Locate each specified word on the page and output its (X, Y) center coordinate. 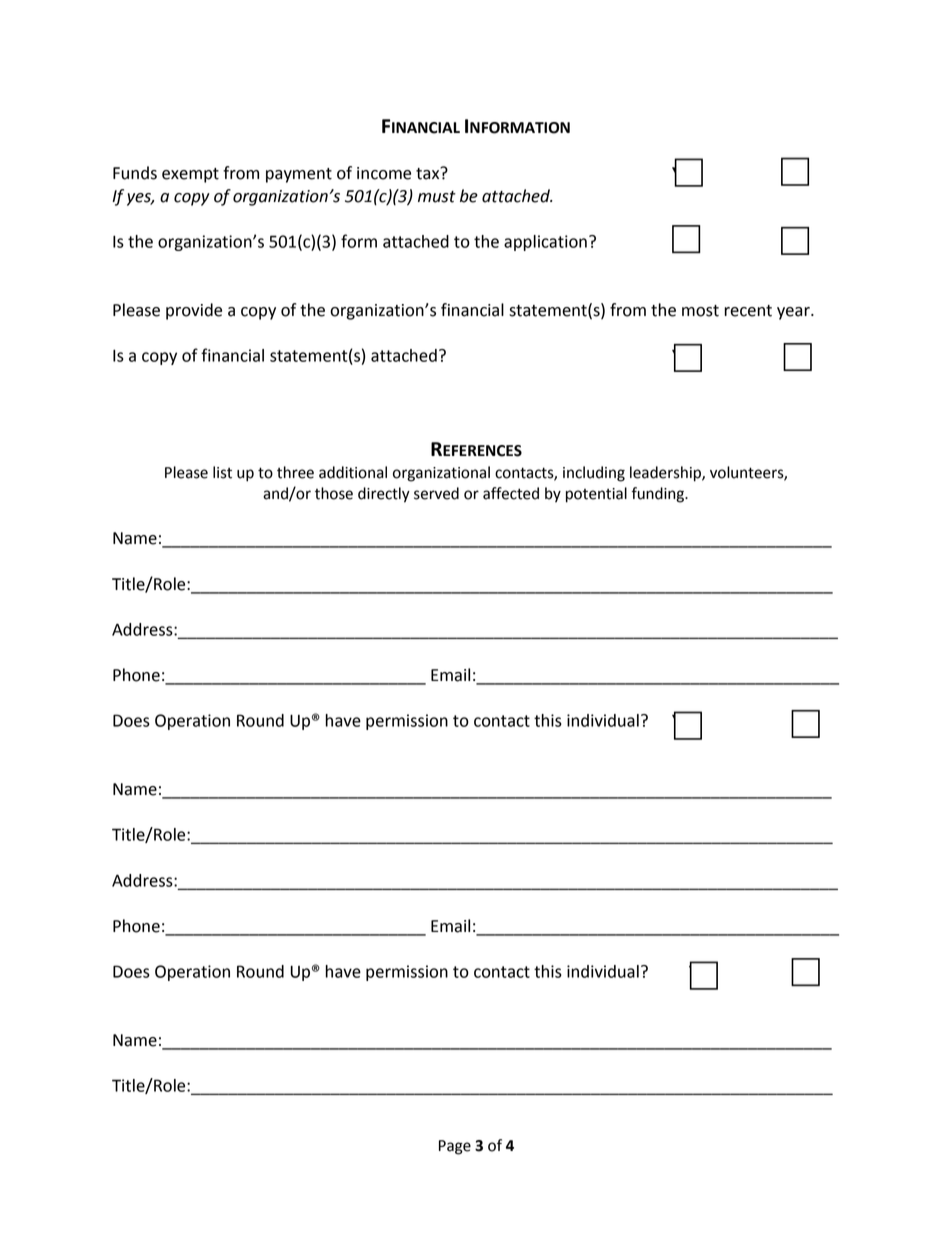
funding (659, 495)
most (700, 311)
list (222, 472)
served (436, 493)
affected (511, 493)
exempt (190, 175)
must (437, 197)
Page (455, 1147)
